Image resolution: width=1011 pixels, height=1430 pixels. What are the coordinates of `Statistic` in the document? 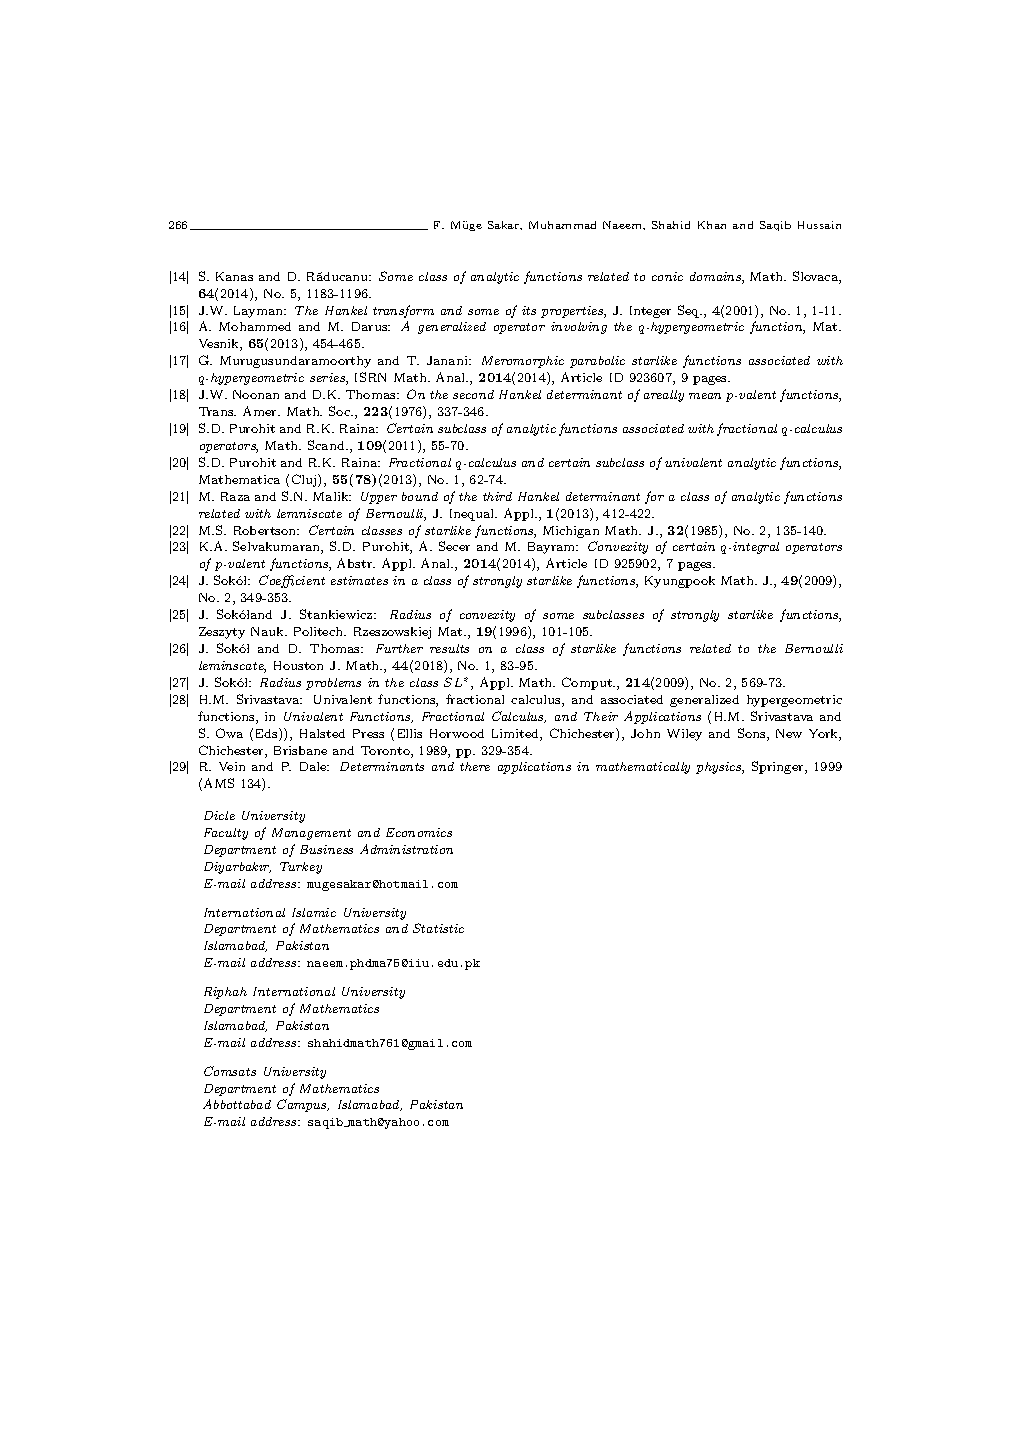 It's located at (438, 928).
